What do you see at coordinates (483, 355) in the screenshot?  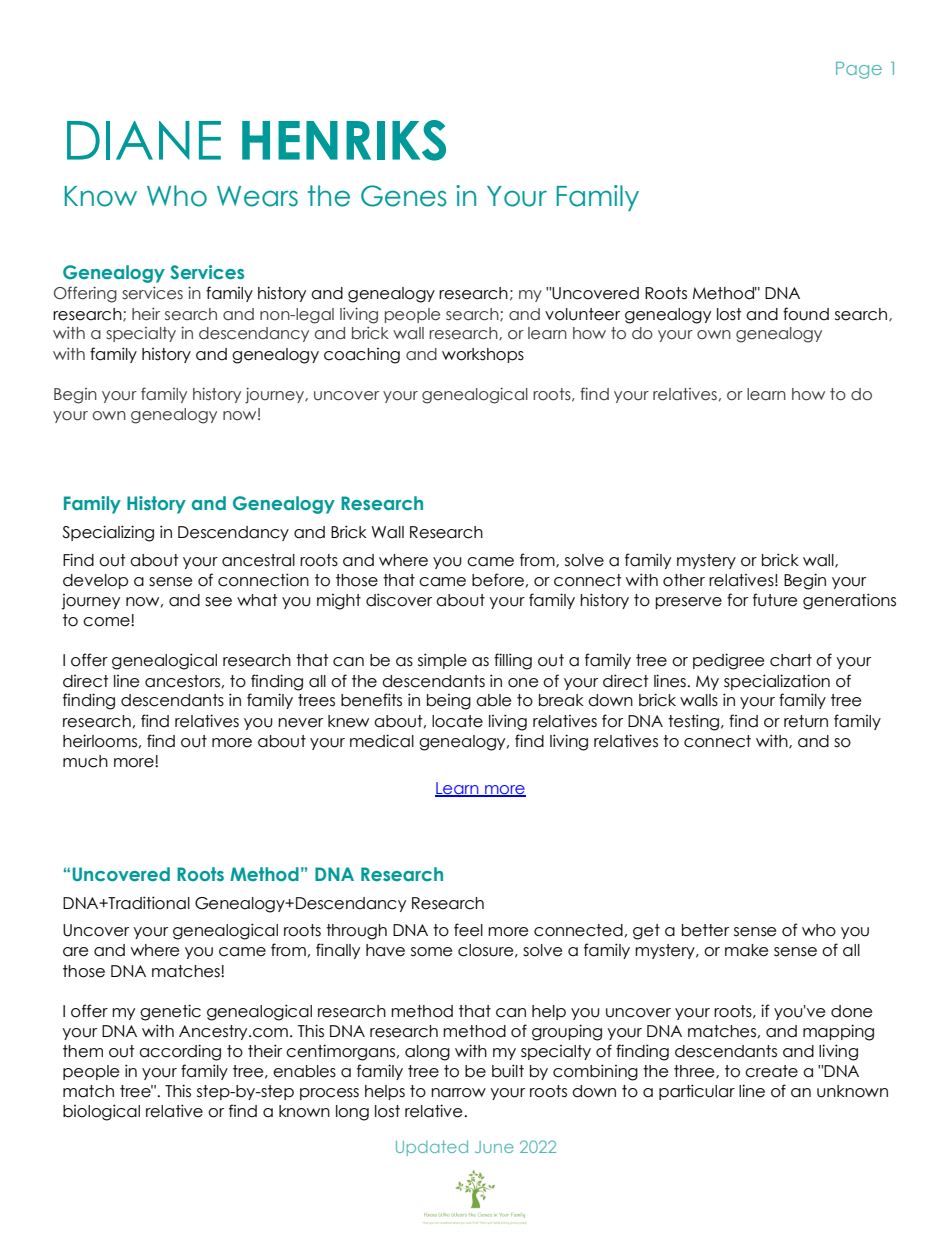 I see `workshops` at bounding box center [483, 355].
